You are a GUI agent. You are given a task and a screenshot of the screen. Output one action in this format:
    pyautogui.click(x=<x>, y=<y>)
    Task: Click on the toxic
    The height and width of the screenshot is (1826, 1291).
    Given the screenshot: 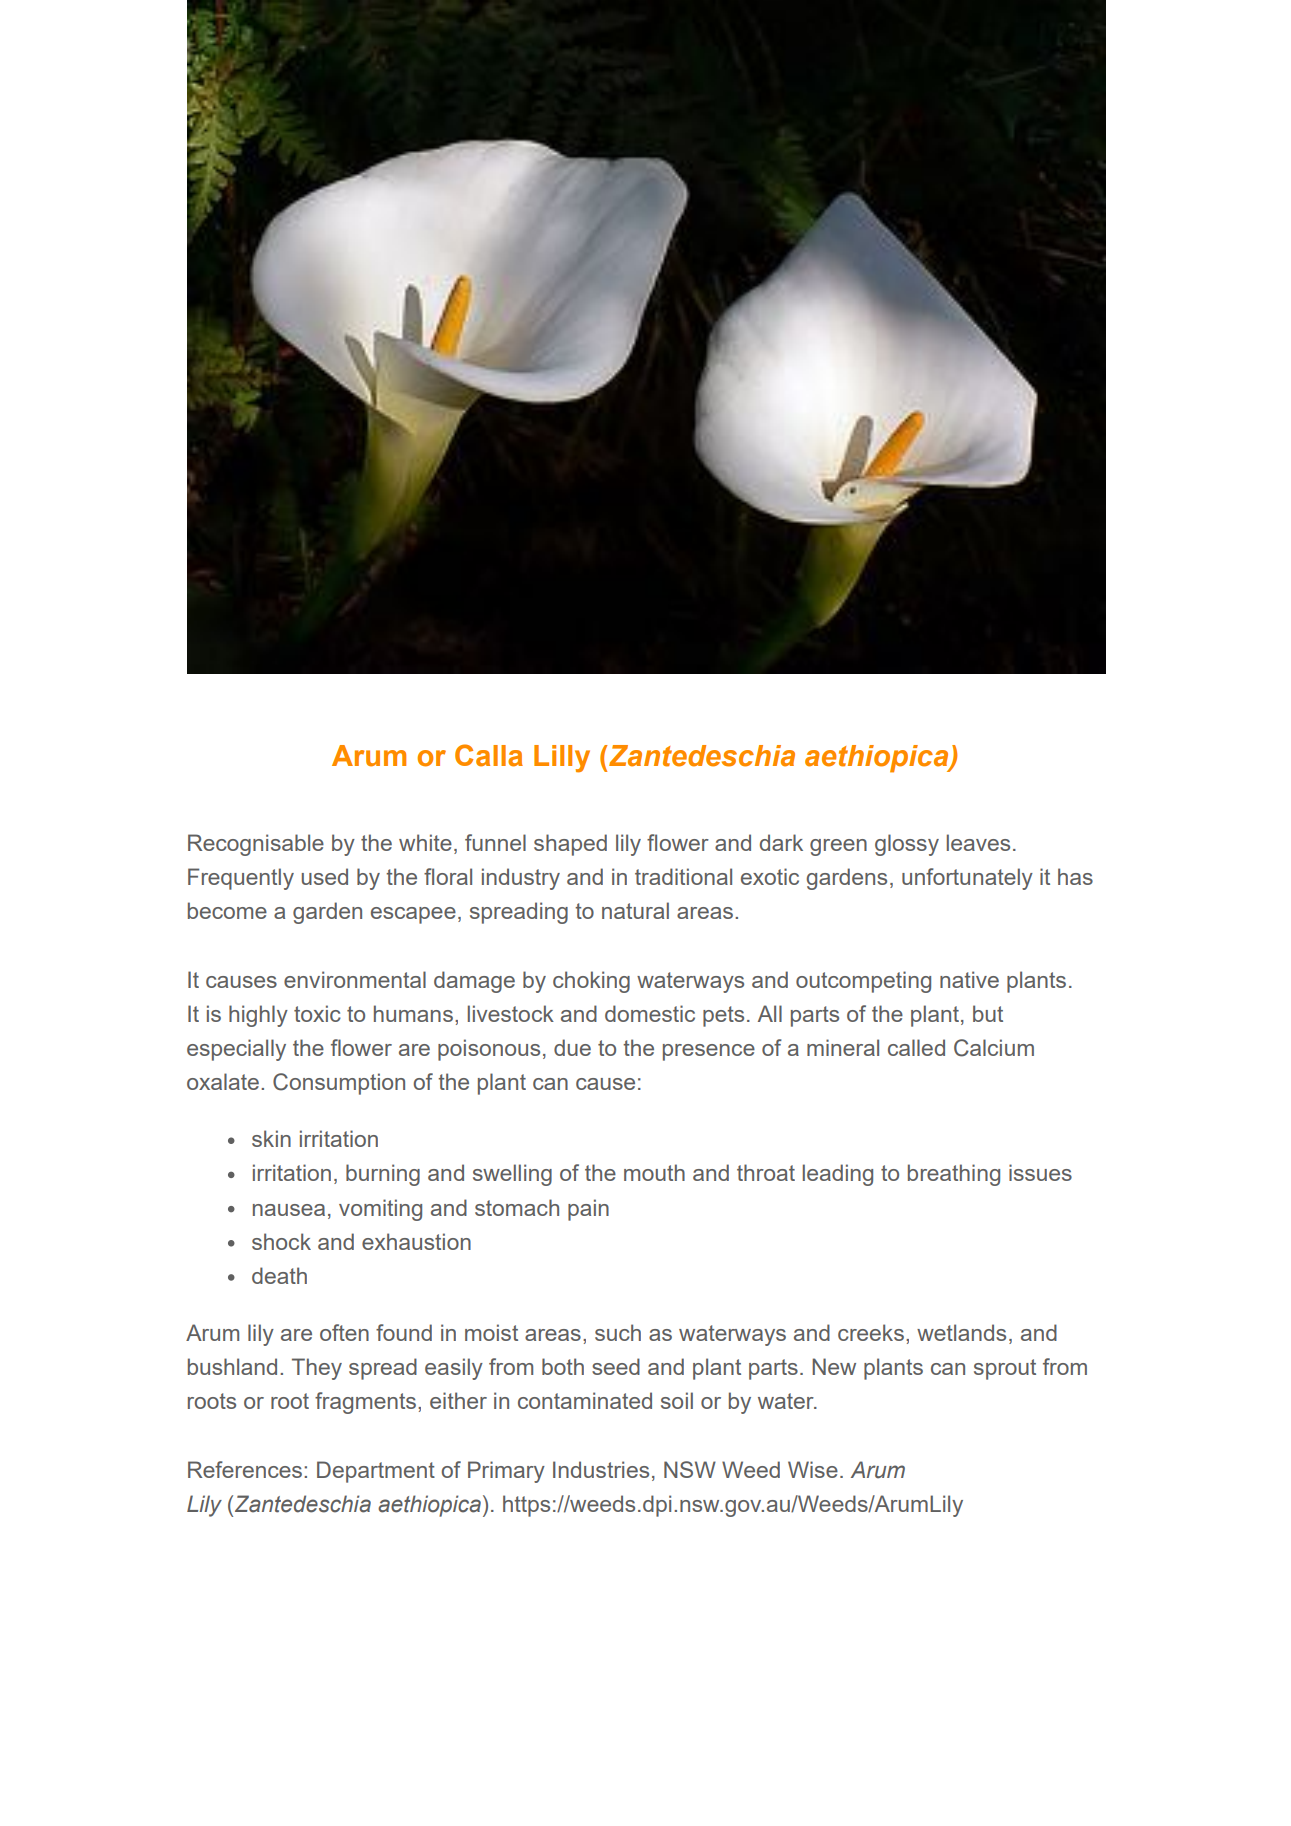 What is the action you would take?
    pyautogui.click(x=317, y=1013)
